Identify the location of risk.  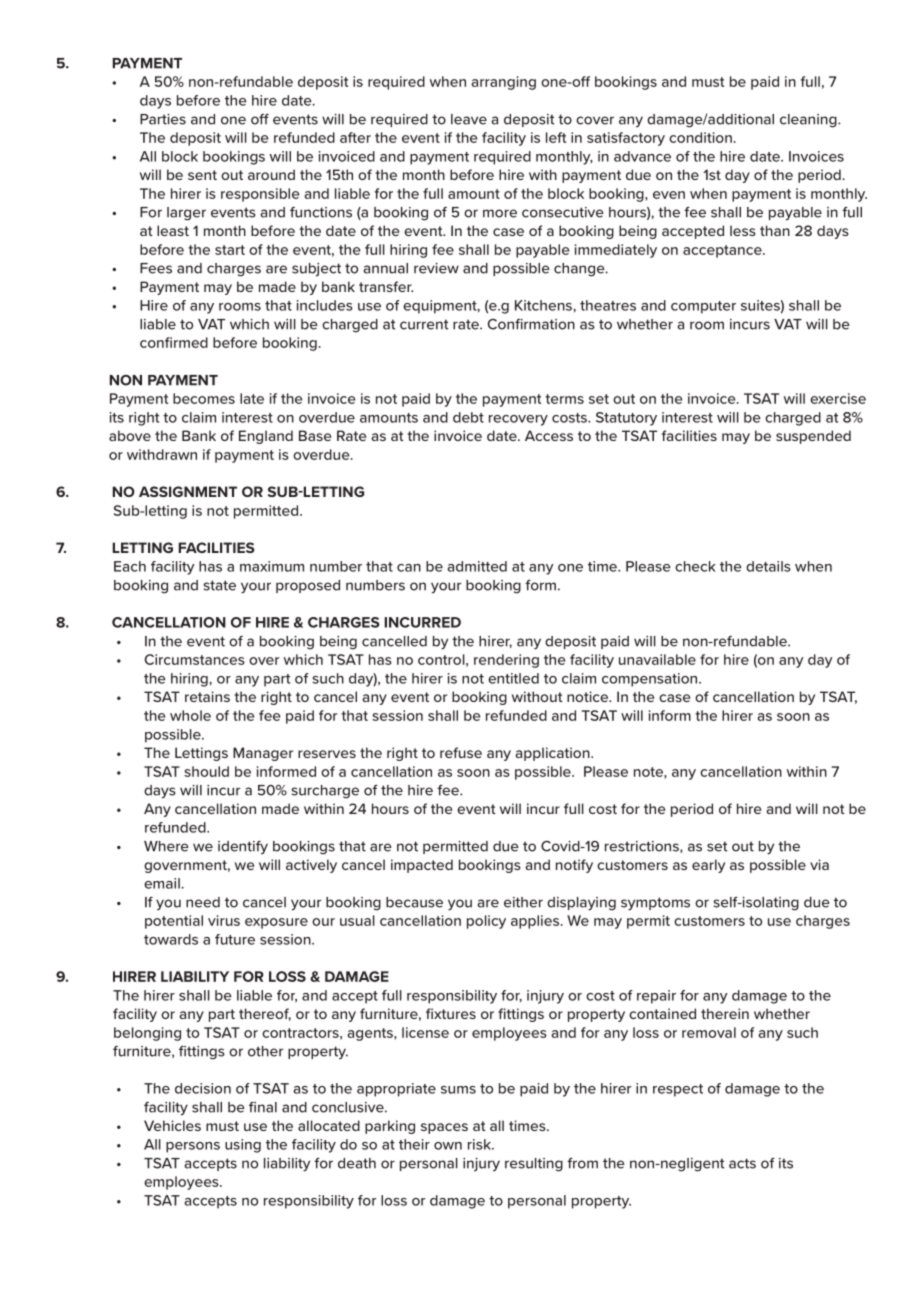
(480, 1144).
